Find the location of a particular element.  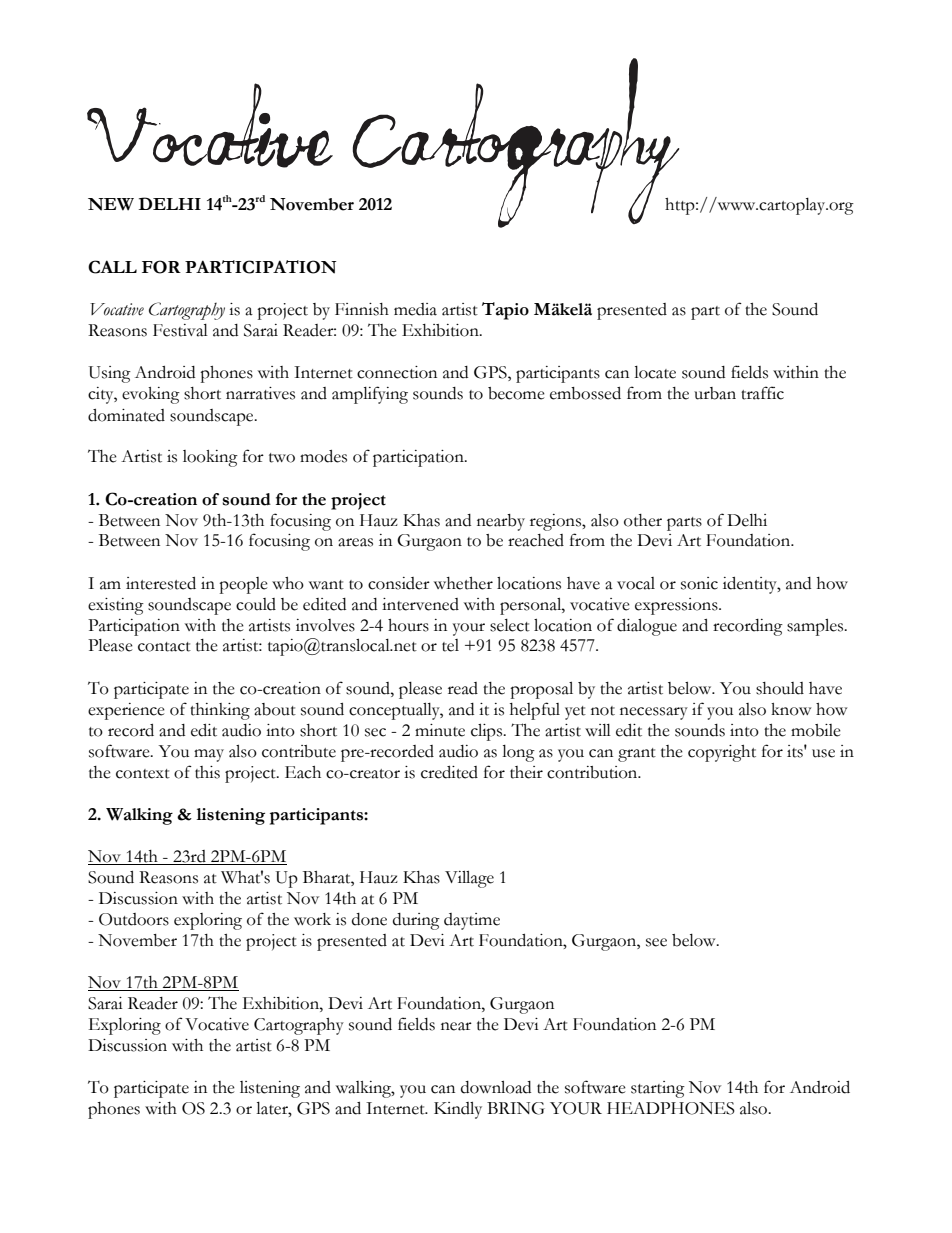

media is located at coordinates (415, 309).
